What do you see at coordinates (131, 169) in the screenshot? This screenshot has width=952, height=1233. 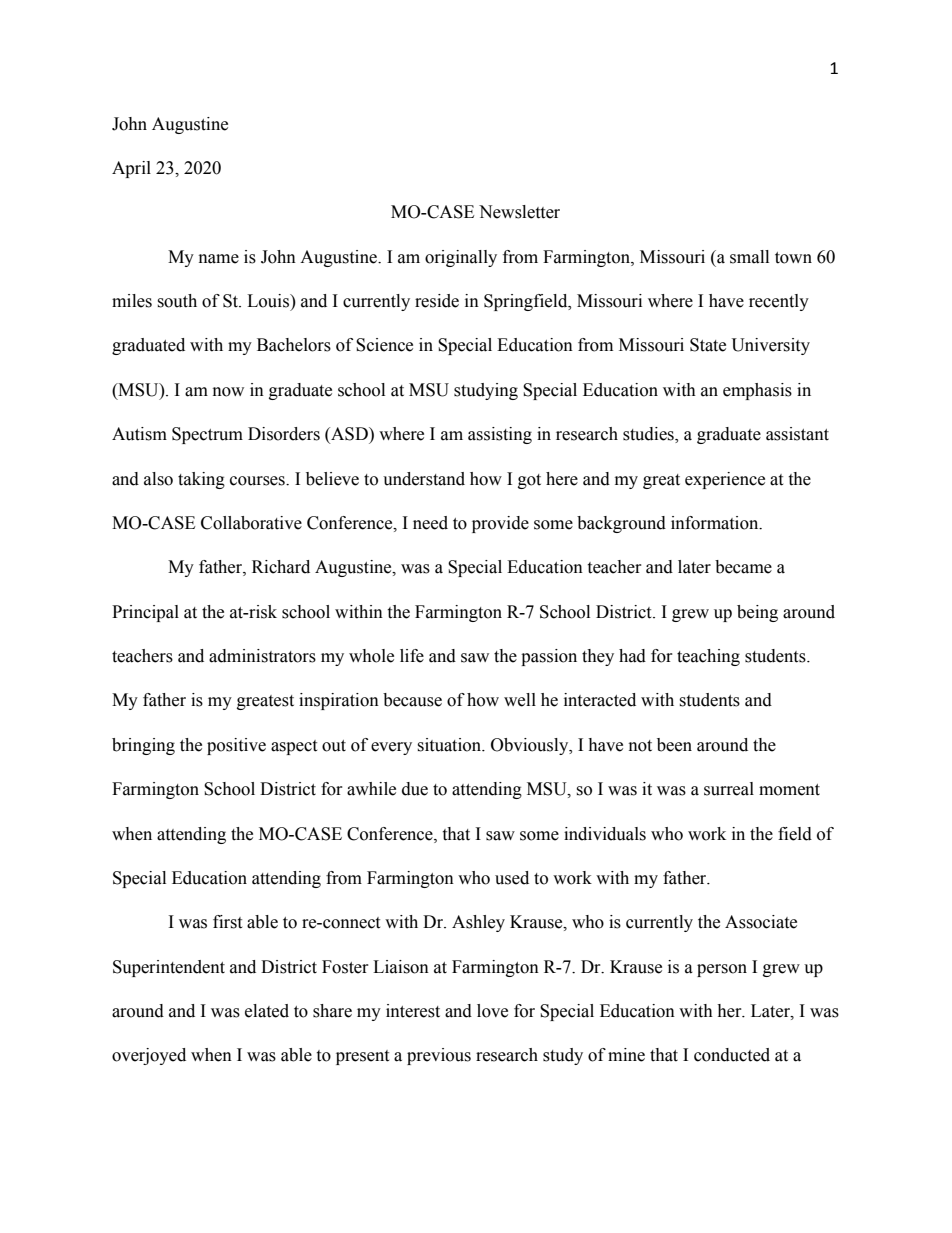 I see `April` at bounding box center [131, 169].
